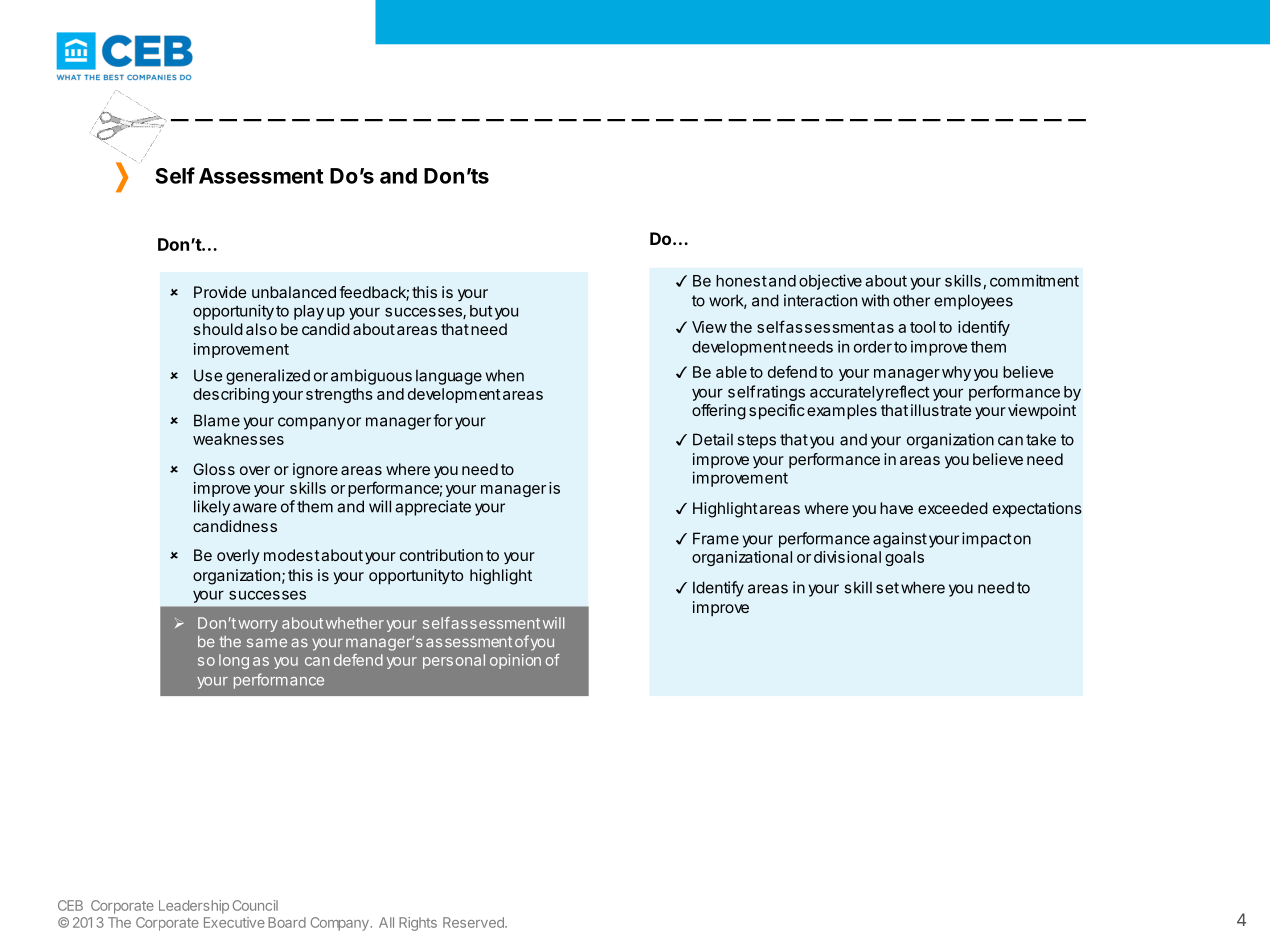  I want to click on other, so click(911, 300).
